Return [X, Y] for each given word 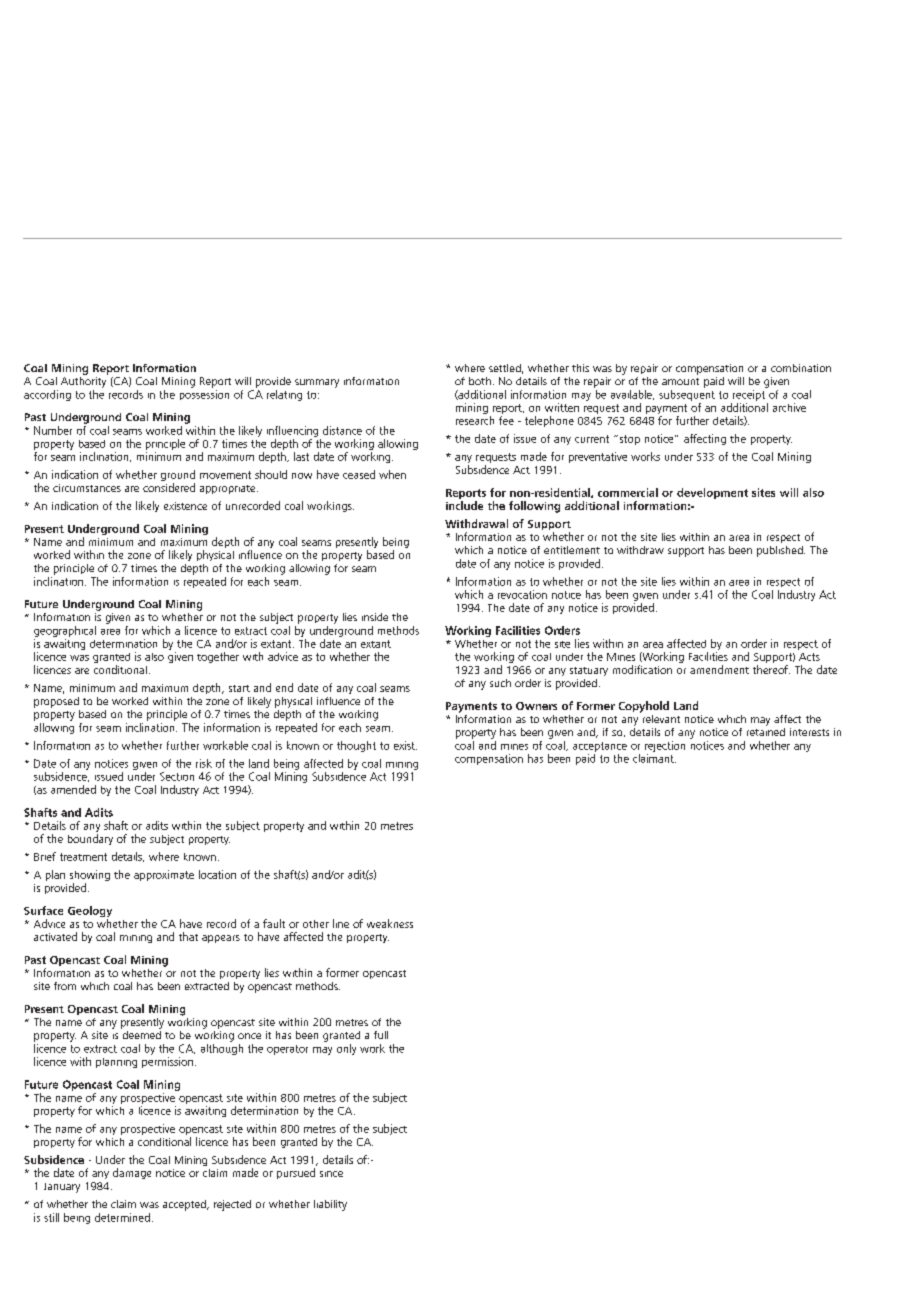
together [218, 657]
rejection [665, 746]
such [500, 683]
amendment [719, 669]
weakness [390, 923]
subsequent [687, 394]
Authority [84, 381]
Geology [90, 913]
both [480, 381]
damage [132, 1173]
